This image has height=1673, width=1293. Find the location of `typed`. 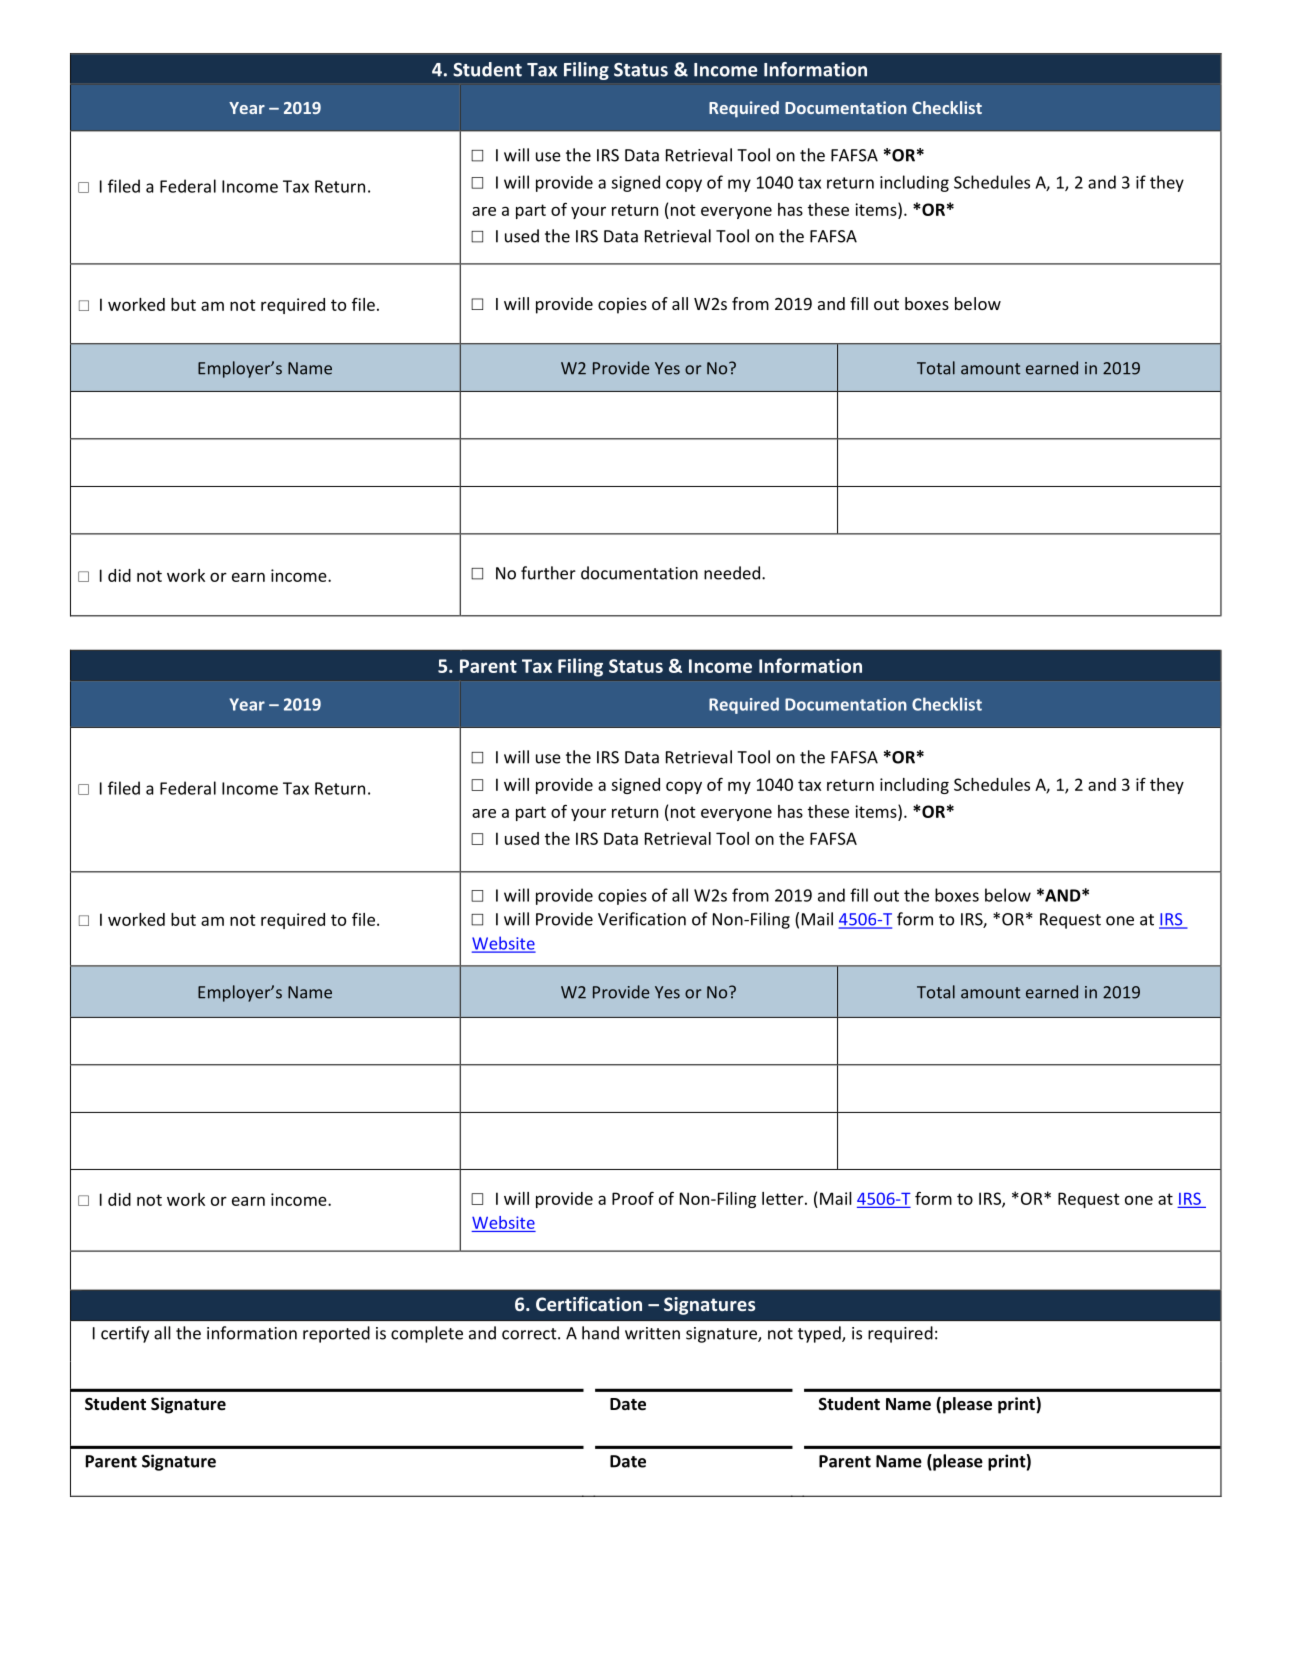

typed is located at coordinates (820, 1334).
